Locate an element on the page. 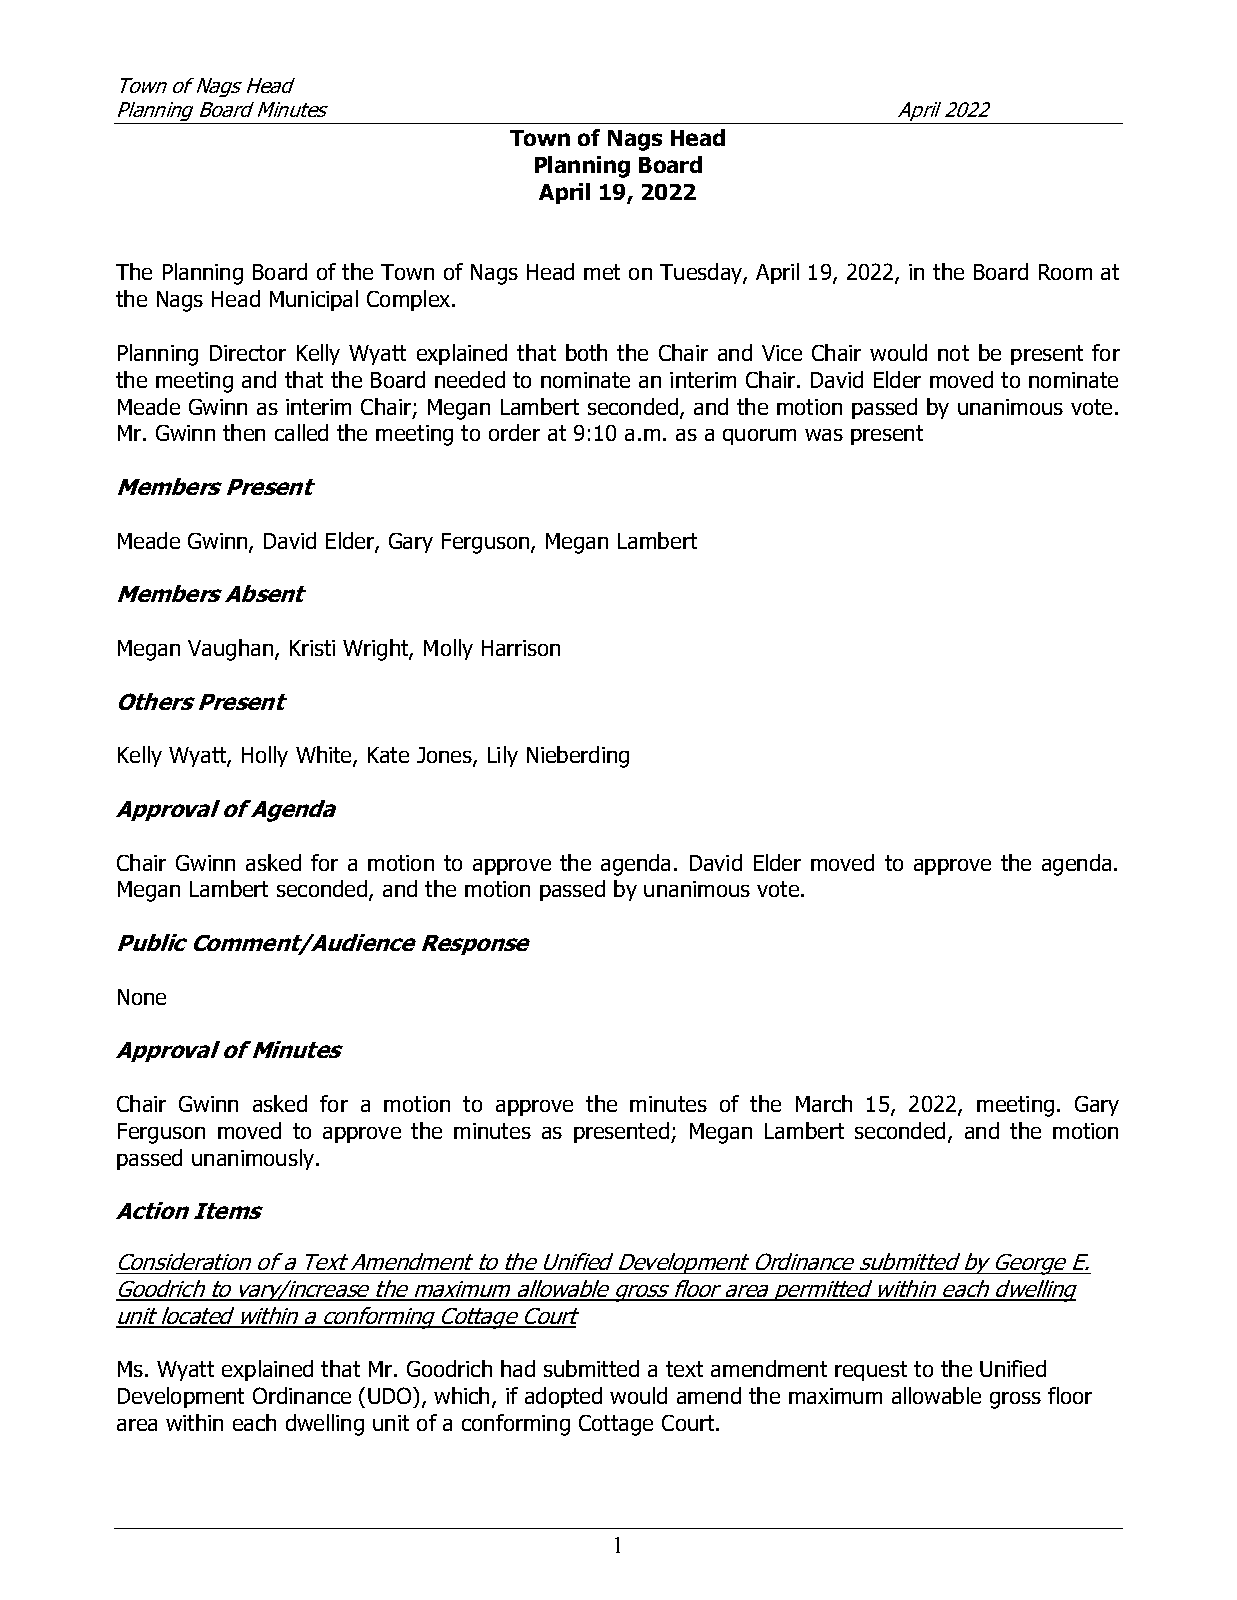 Image resolution: width=1237 pixels, height=1600 pixels. Lily is located at coordinates (503, 756).
